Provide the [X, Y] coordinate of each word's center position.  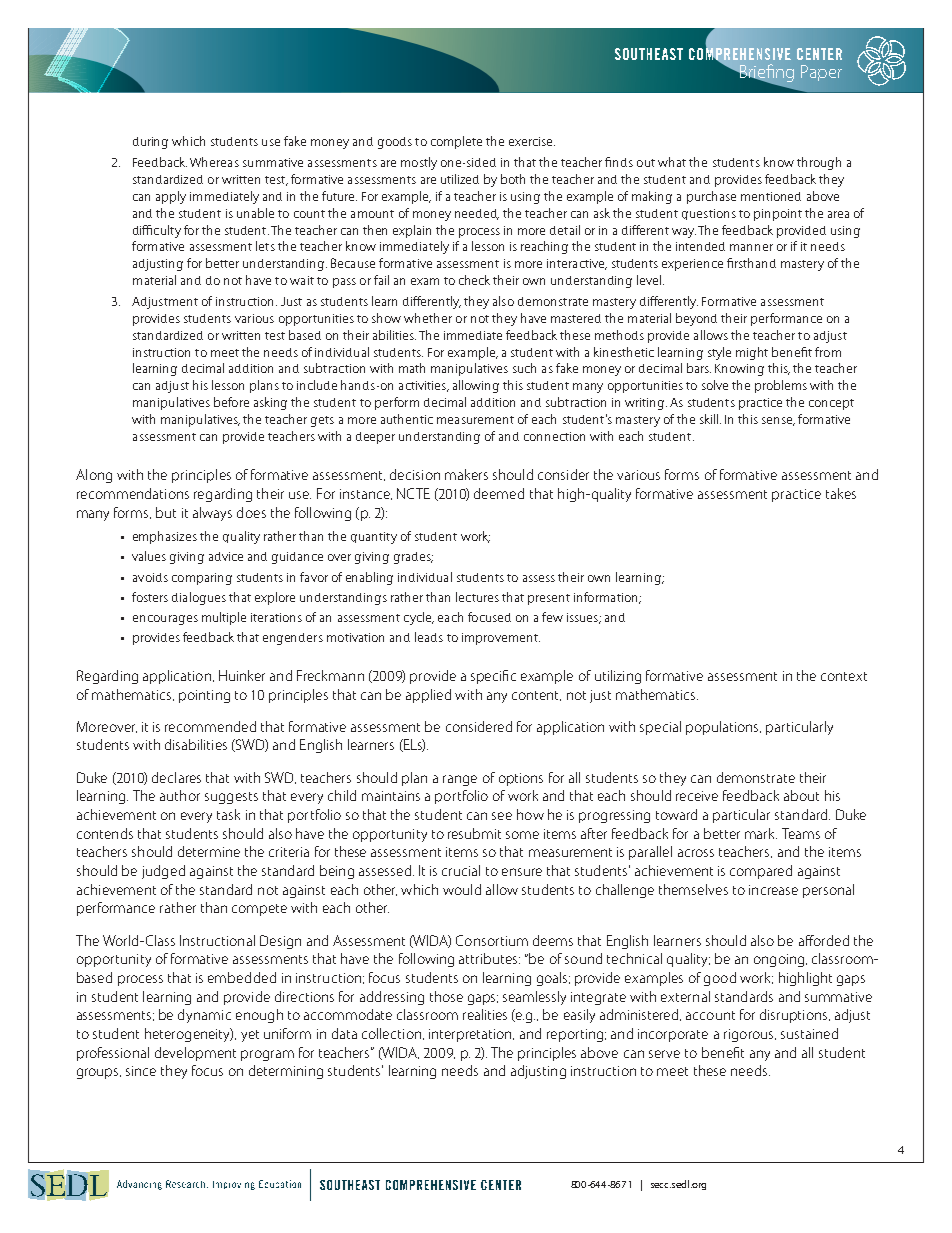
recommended [210, 726]
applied [428, 696]
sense [778, 421]
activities [424, 386]
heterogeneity [189, 1035]
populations [723, 728]
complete [456, 142]
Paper [821, 73]
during [150, 143]
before [231, 402]
